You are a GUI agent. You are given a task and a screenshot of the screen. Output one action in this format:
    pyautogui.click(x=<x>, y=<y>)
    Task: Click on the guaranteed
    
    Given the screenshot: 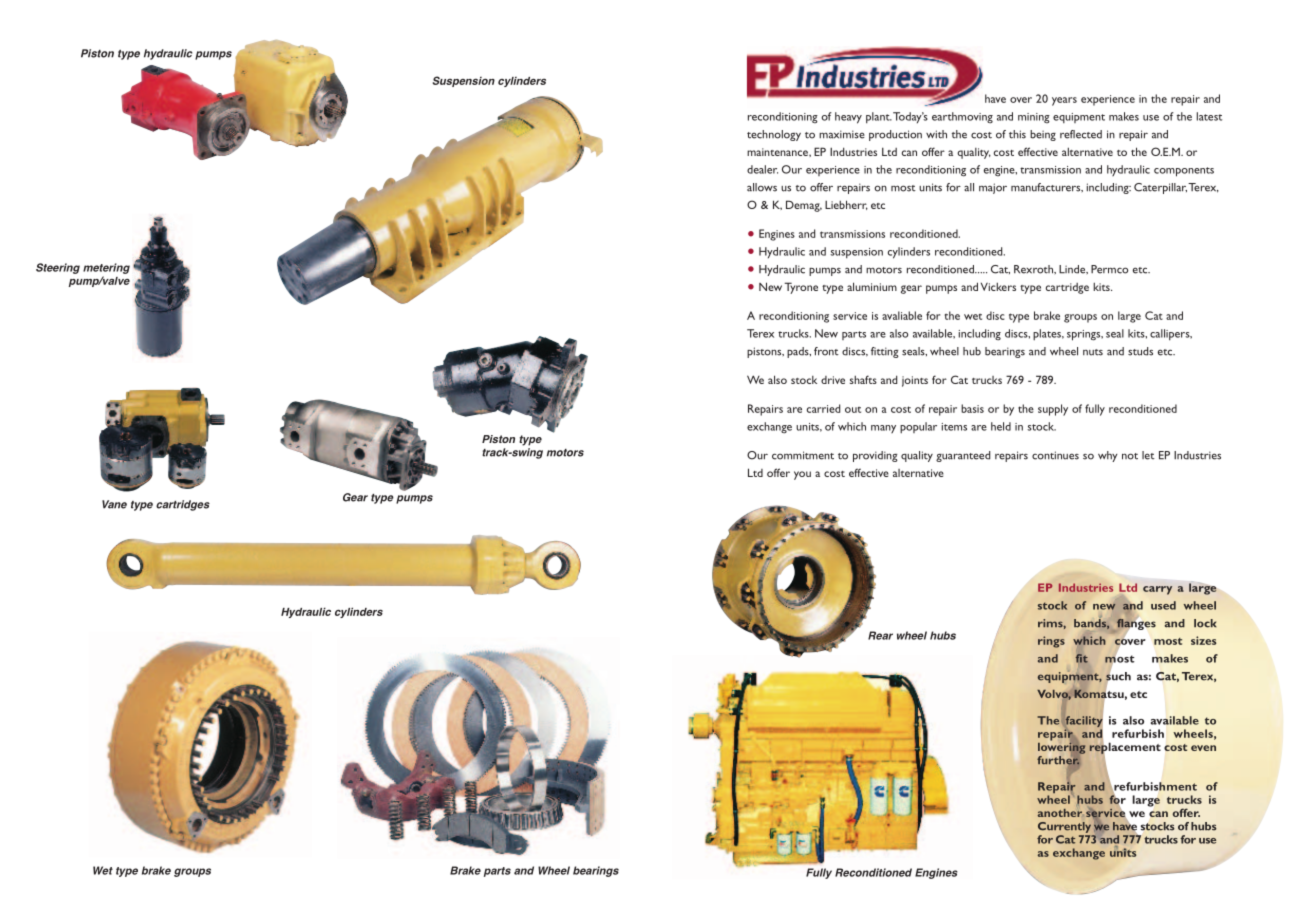 What is the action you would take?
    pyautogui.click(x=963, y=456)
